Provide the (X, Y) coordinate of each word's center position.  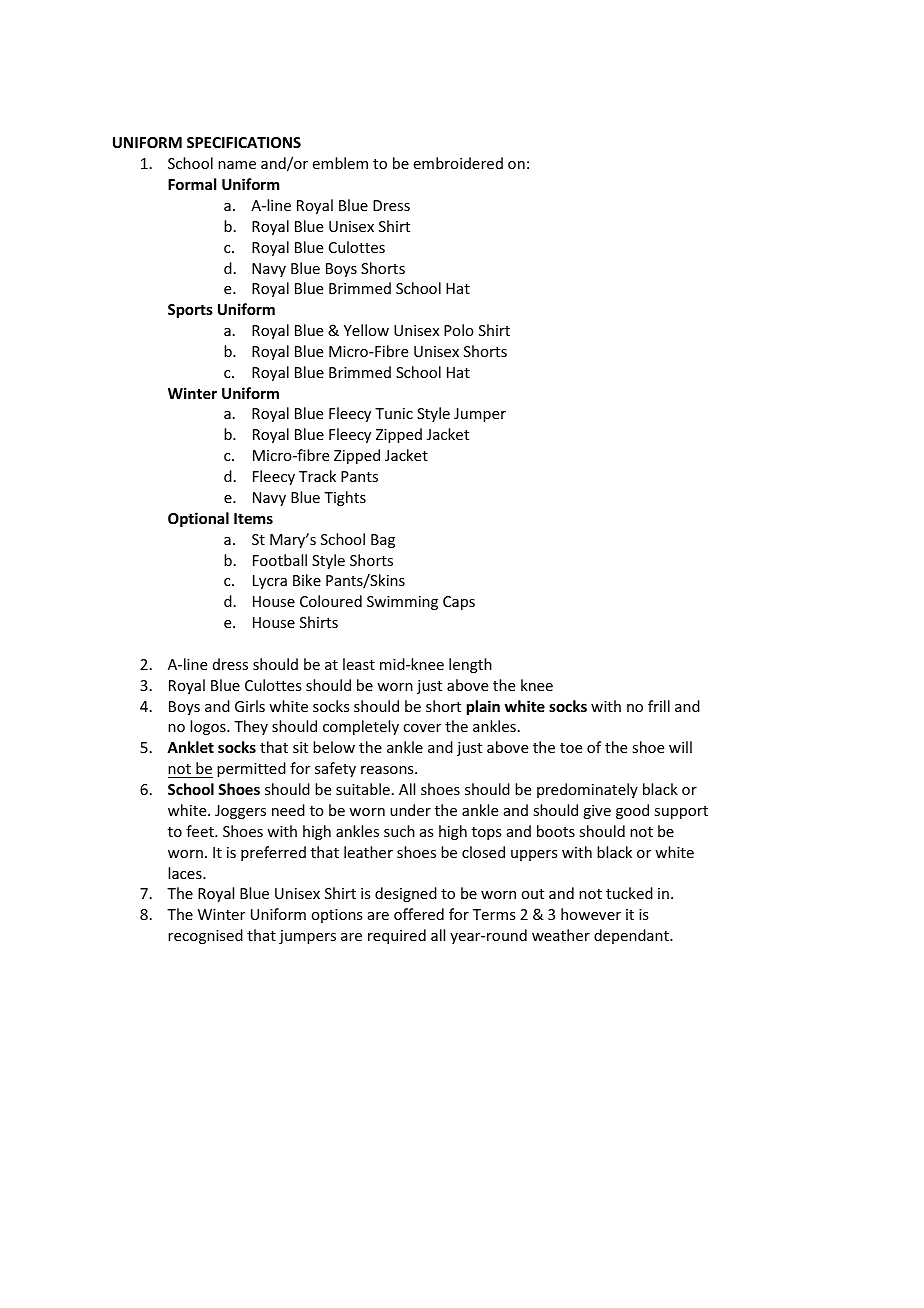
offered (419, 914)
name (237, 165)
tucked (629, 893)
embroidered (458, 163)
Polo (459, 330)
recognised (205, 936)
